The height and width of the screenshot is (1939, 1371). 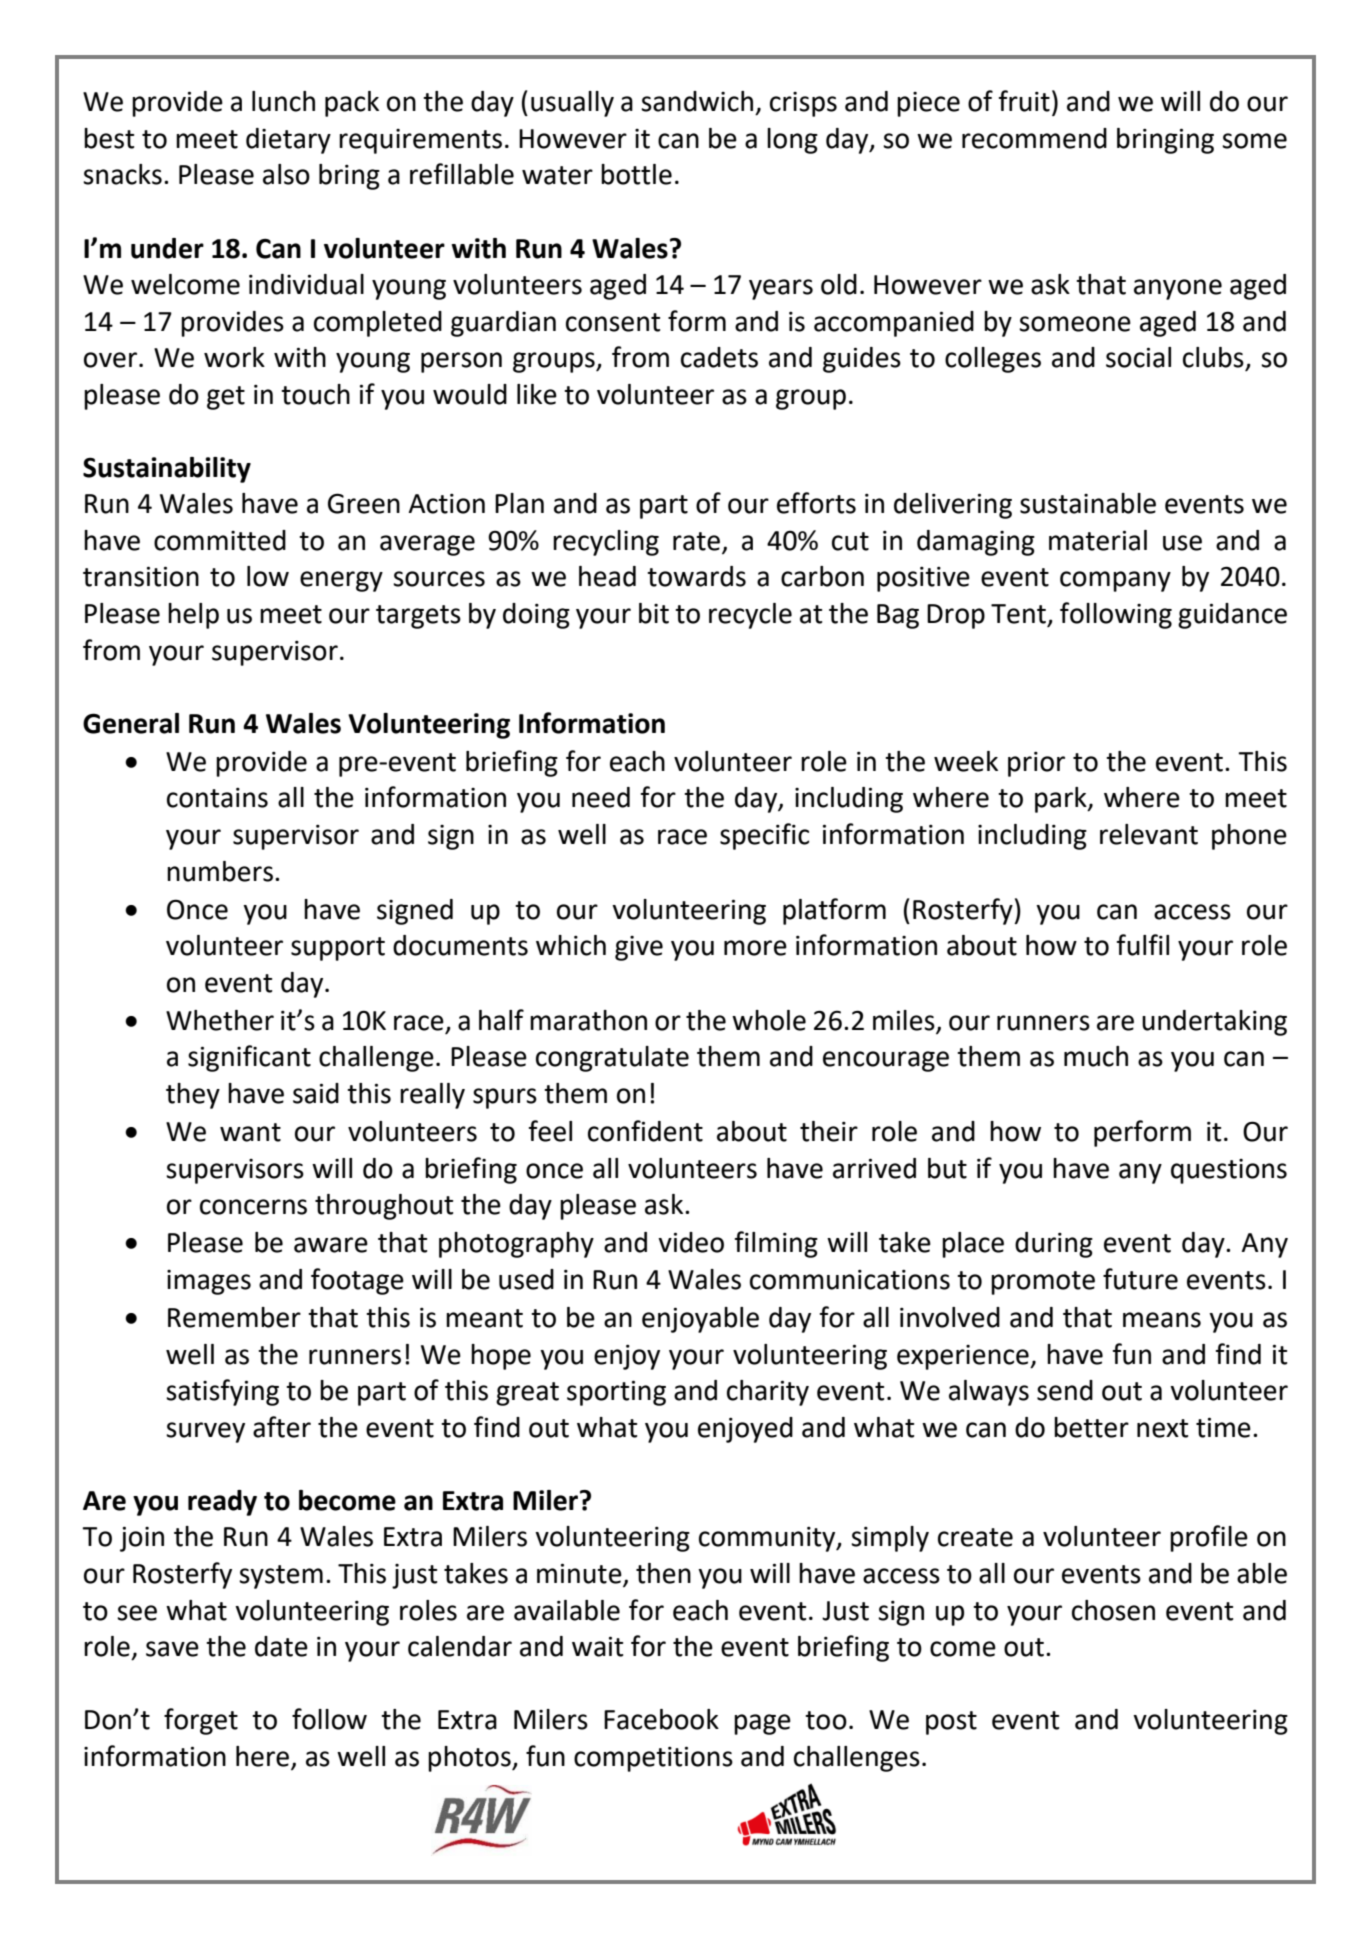 What do you see at coordinates (661, 1719) in the screenshot?
I see `Facebook` at bounding box center [661, 1719].
